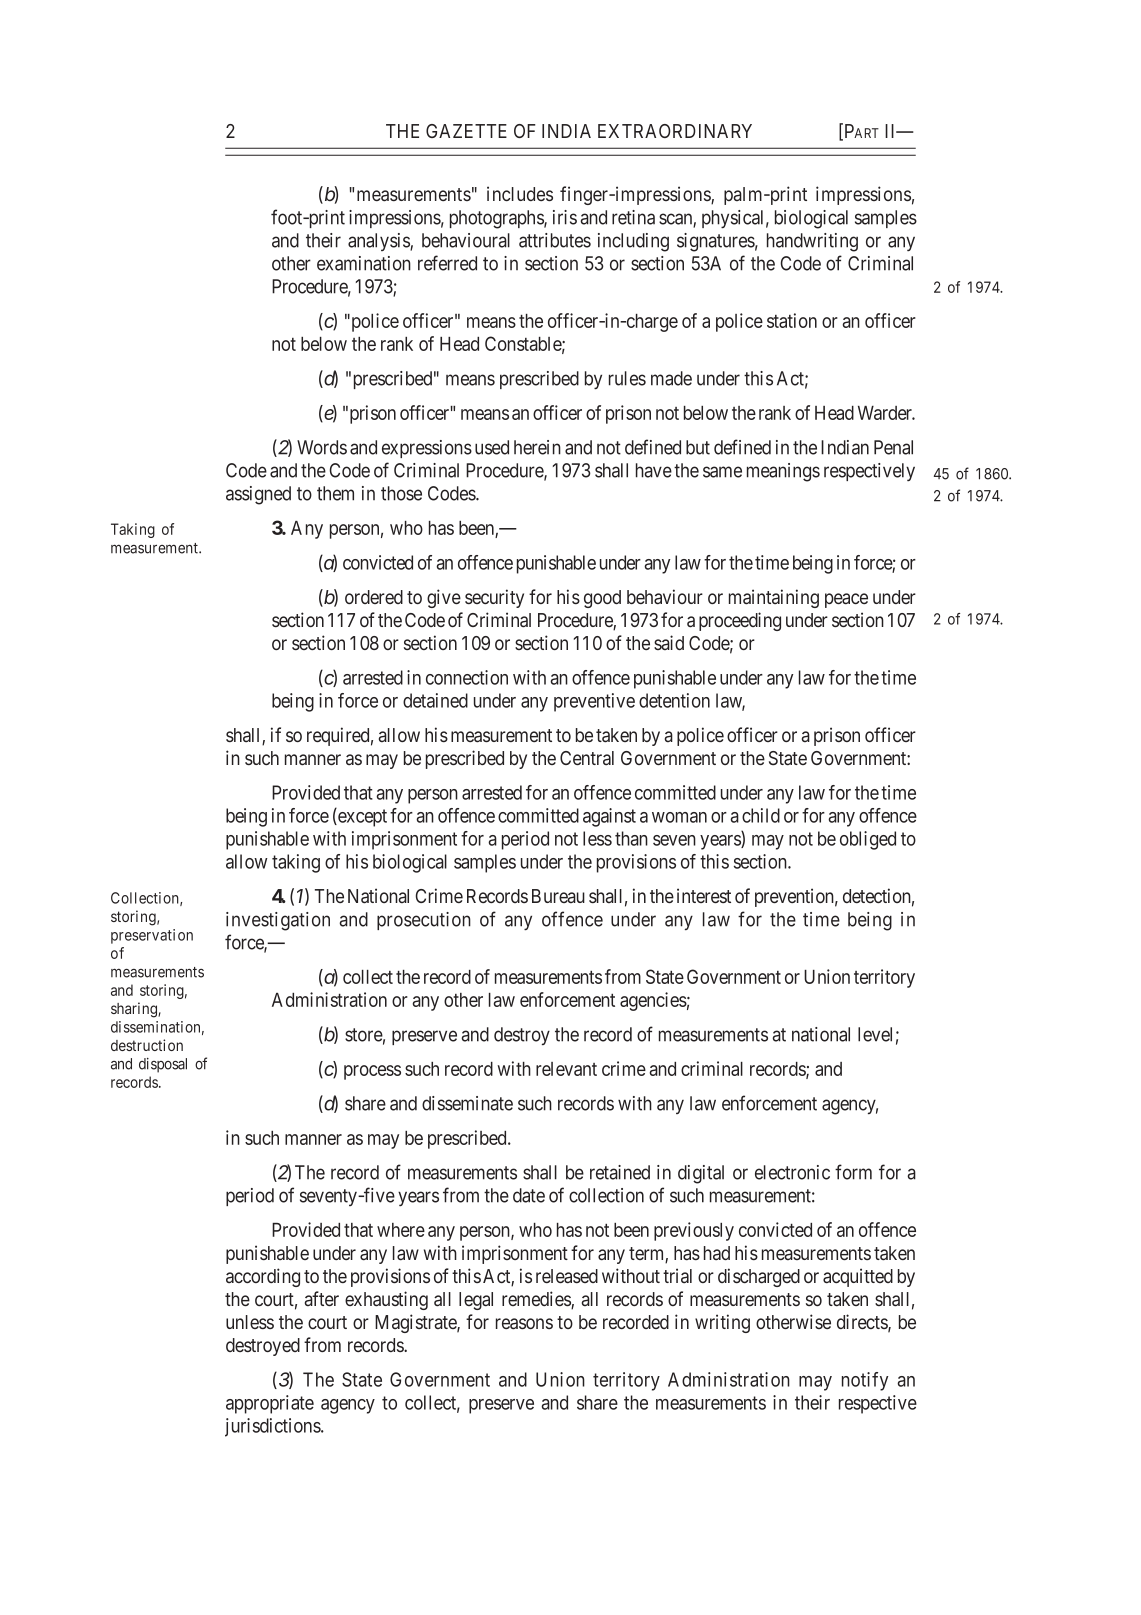 The image size is (1141, 1615). I want to click on except, so click(361, 818).
